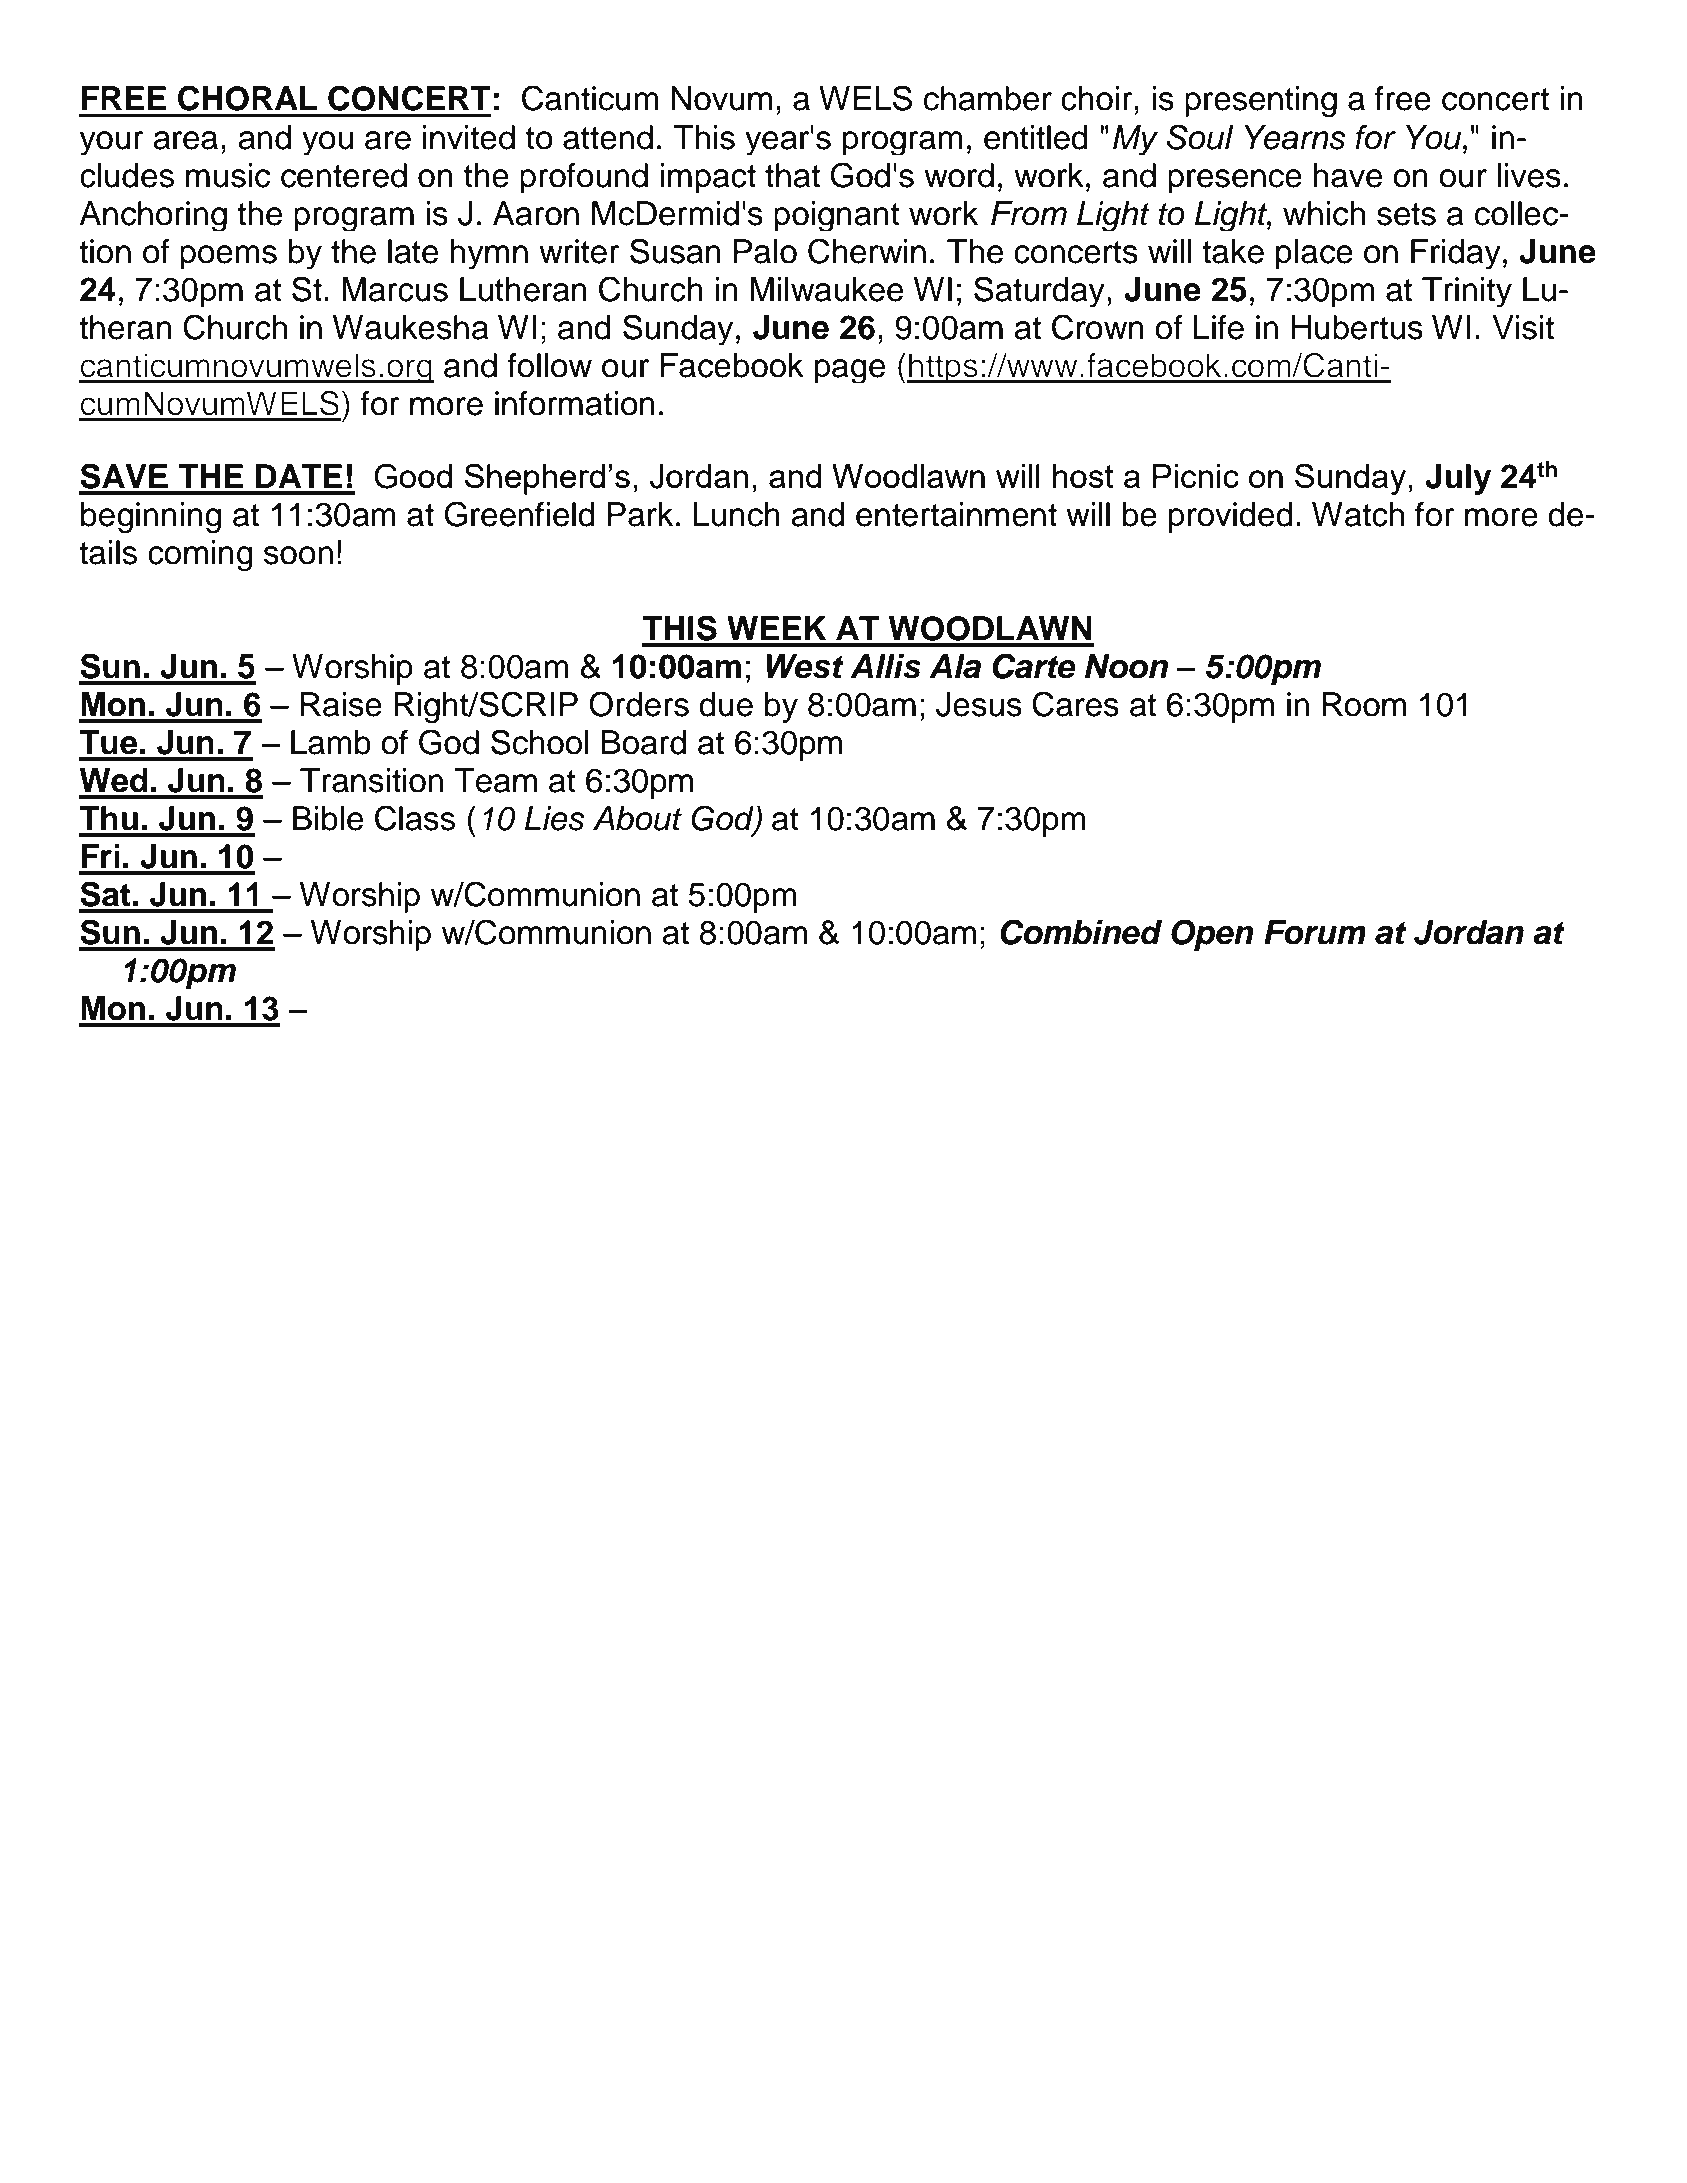 This screenshot has width=1687, height=2183. What do you see at coordinates (1358, 514) in the screenshot?
I see `Watch` at bounding box center [1358, 514].
